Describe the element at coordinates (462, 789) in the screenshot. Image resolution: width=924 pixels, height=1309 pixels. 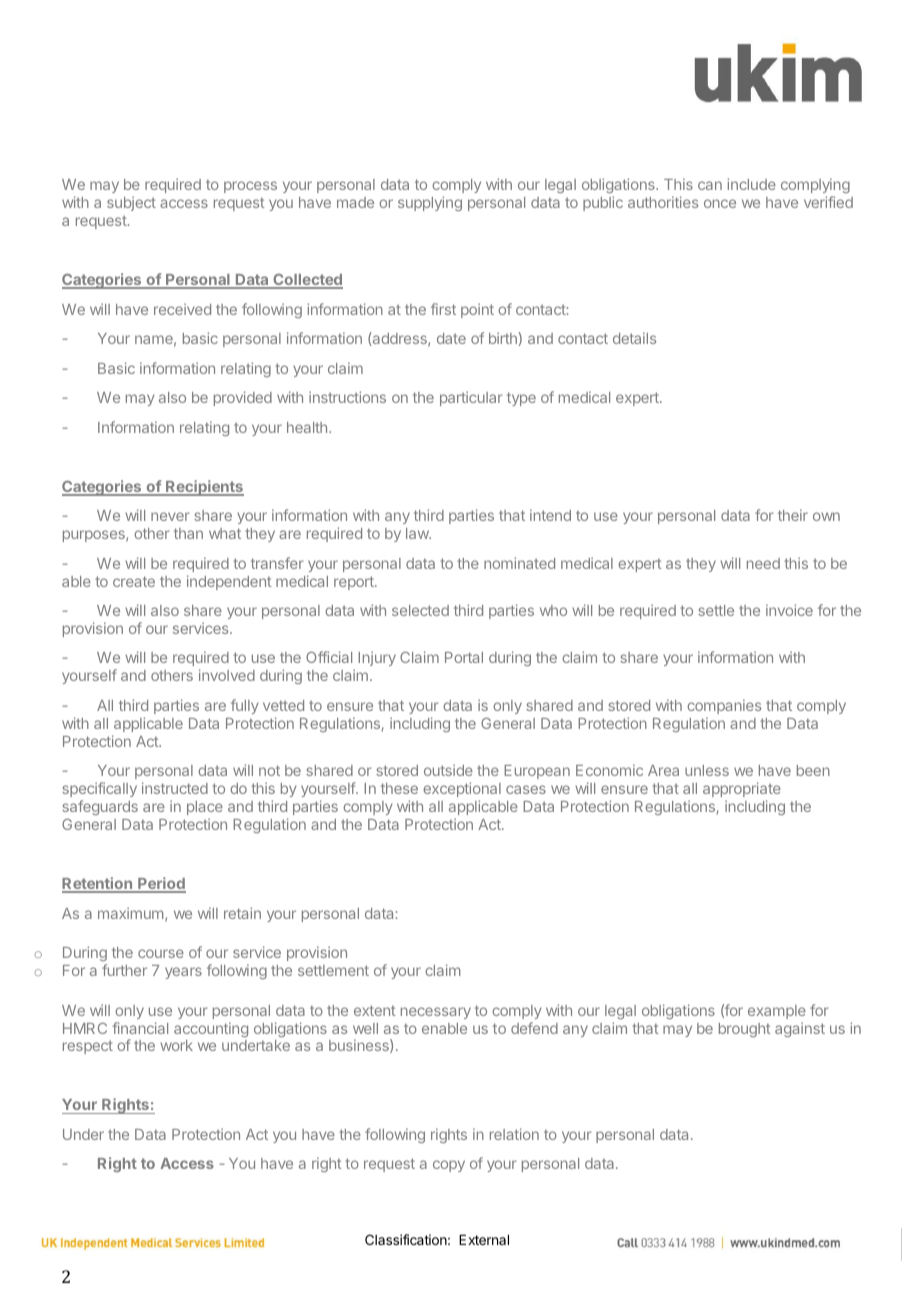
I see `exceptional` at that location.
